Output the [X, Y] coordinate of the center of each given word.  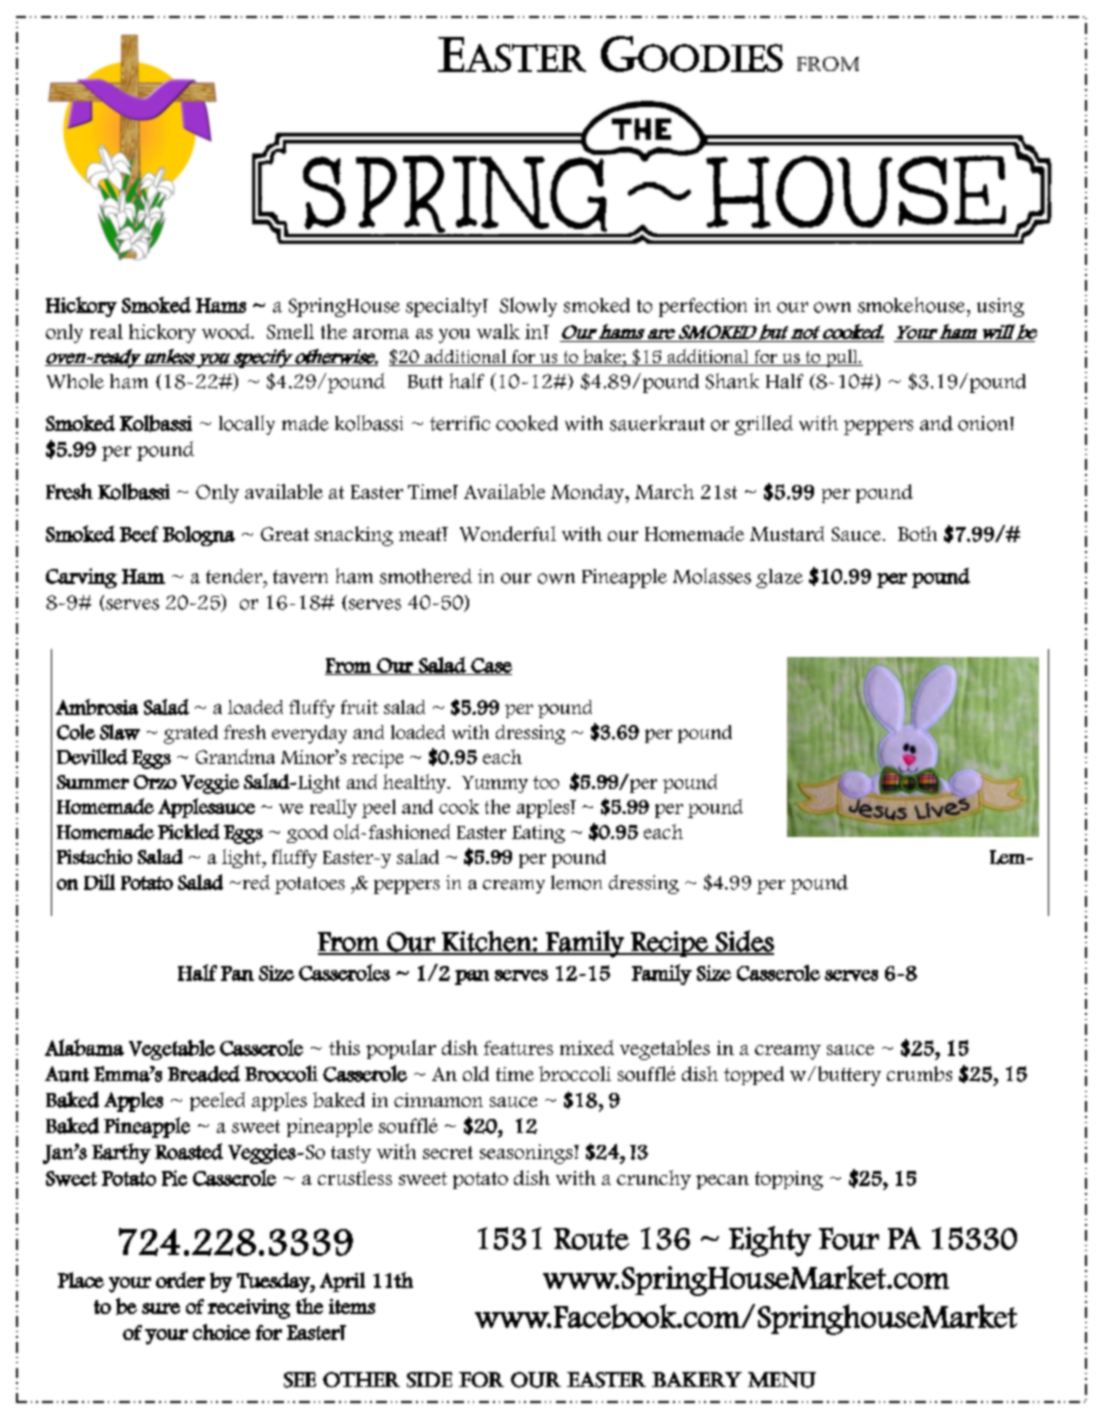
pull [842, 358]
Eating [538, 834]
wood [227, 331]
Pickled [189, 832]
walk [498, 331]
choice [221, 1332]
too [546, 782]
